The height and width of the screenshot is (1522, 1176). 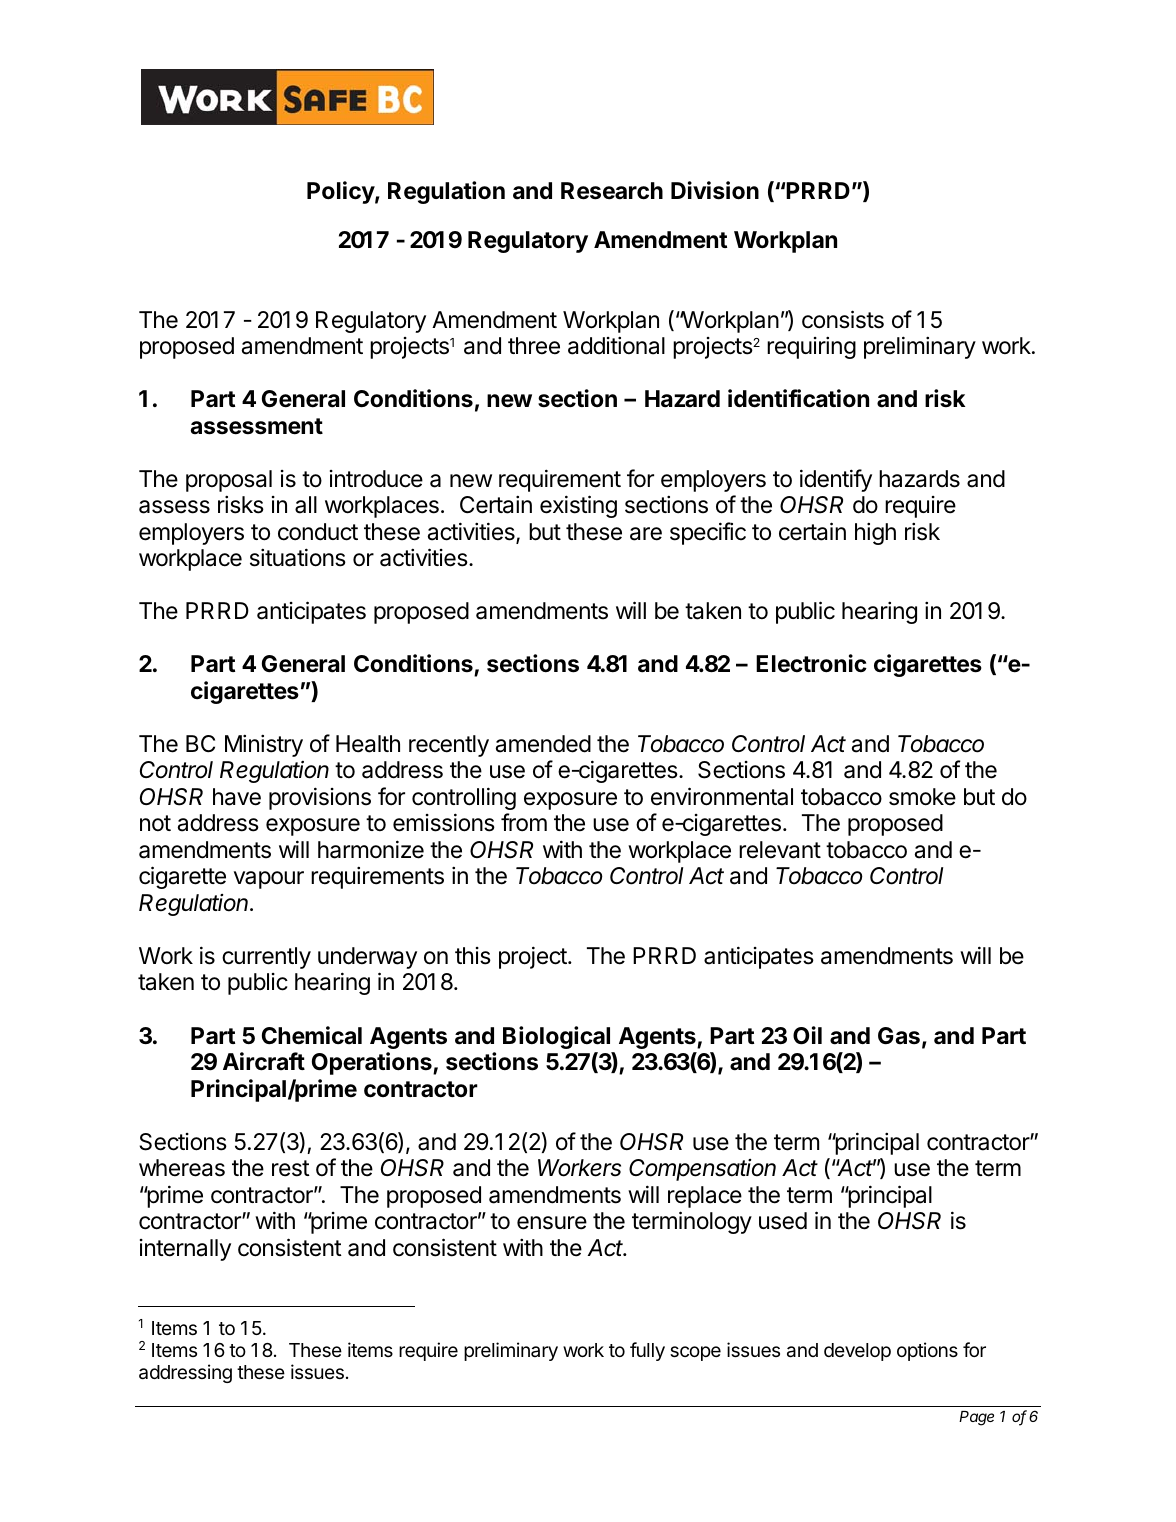 I want to click on fully, so click(x=647, y=1351).
